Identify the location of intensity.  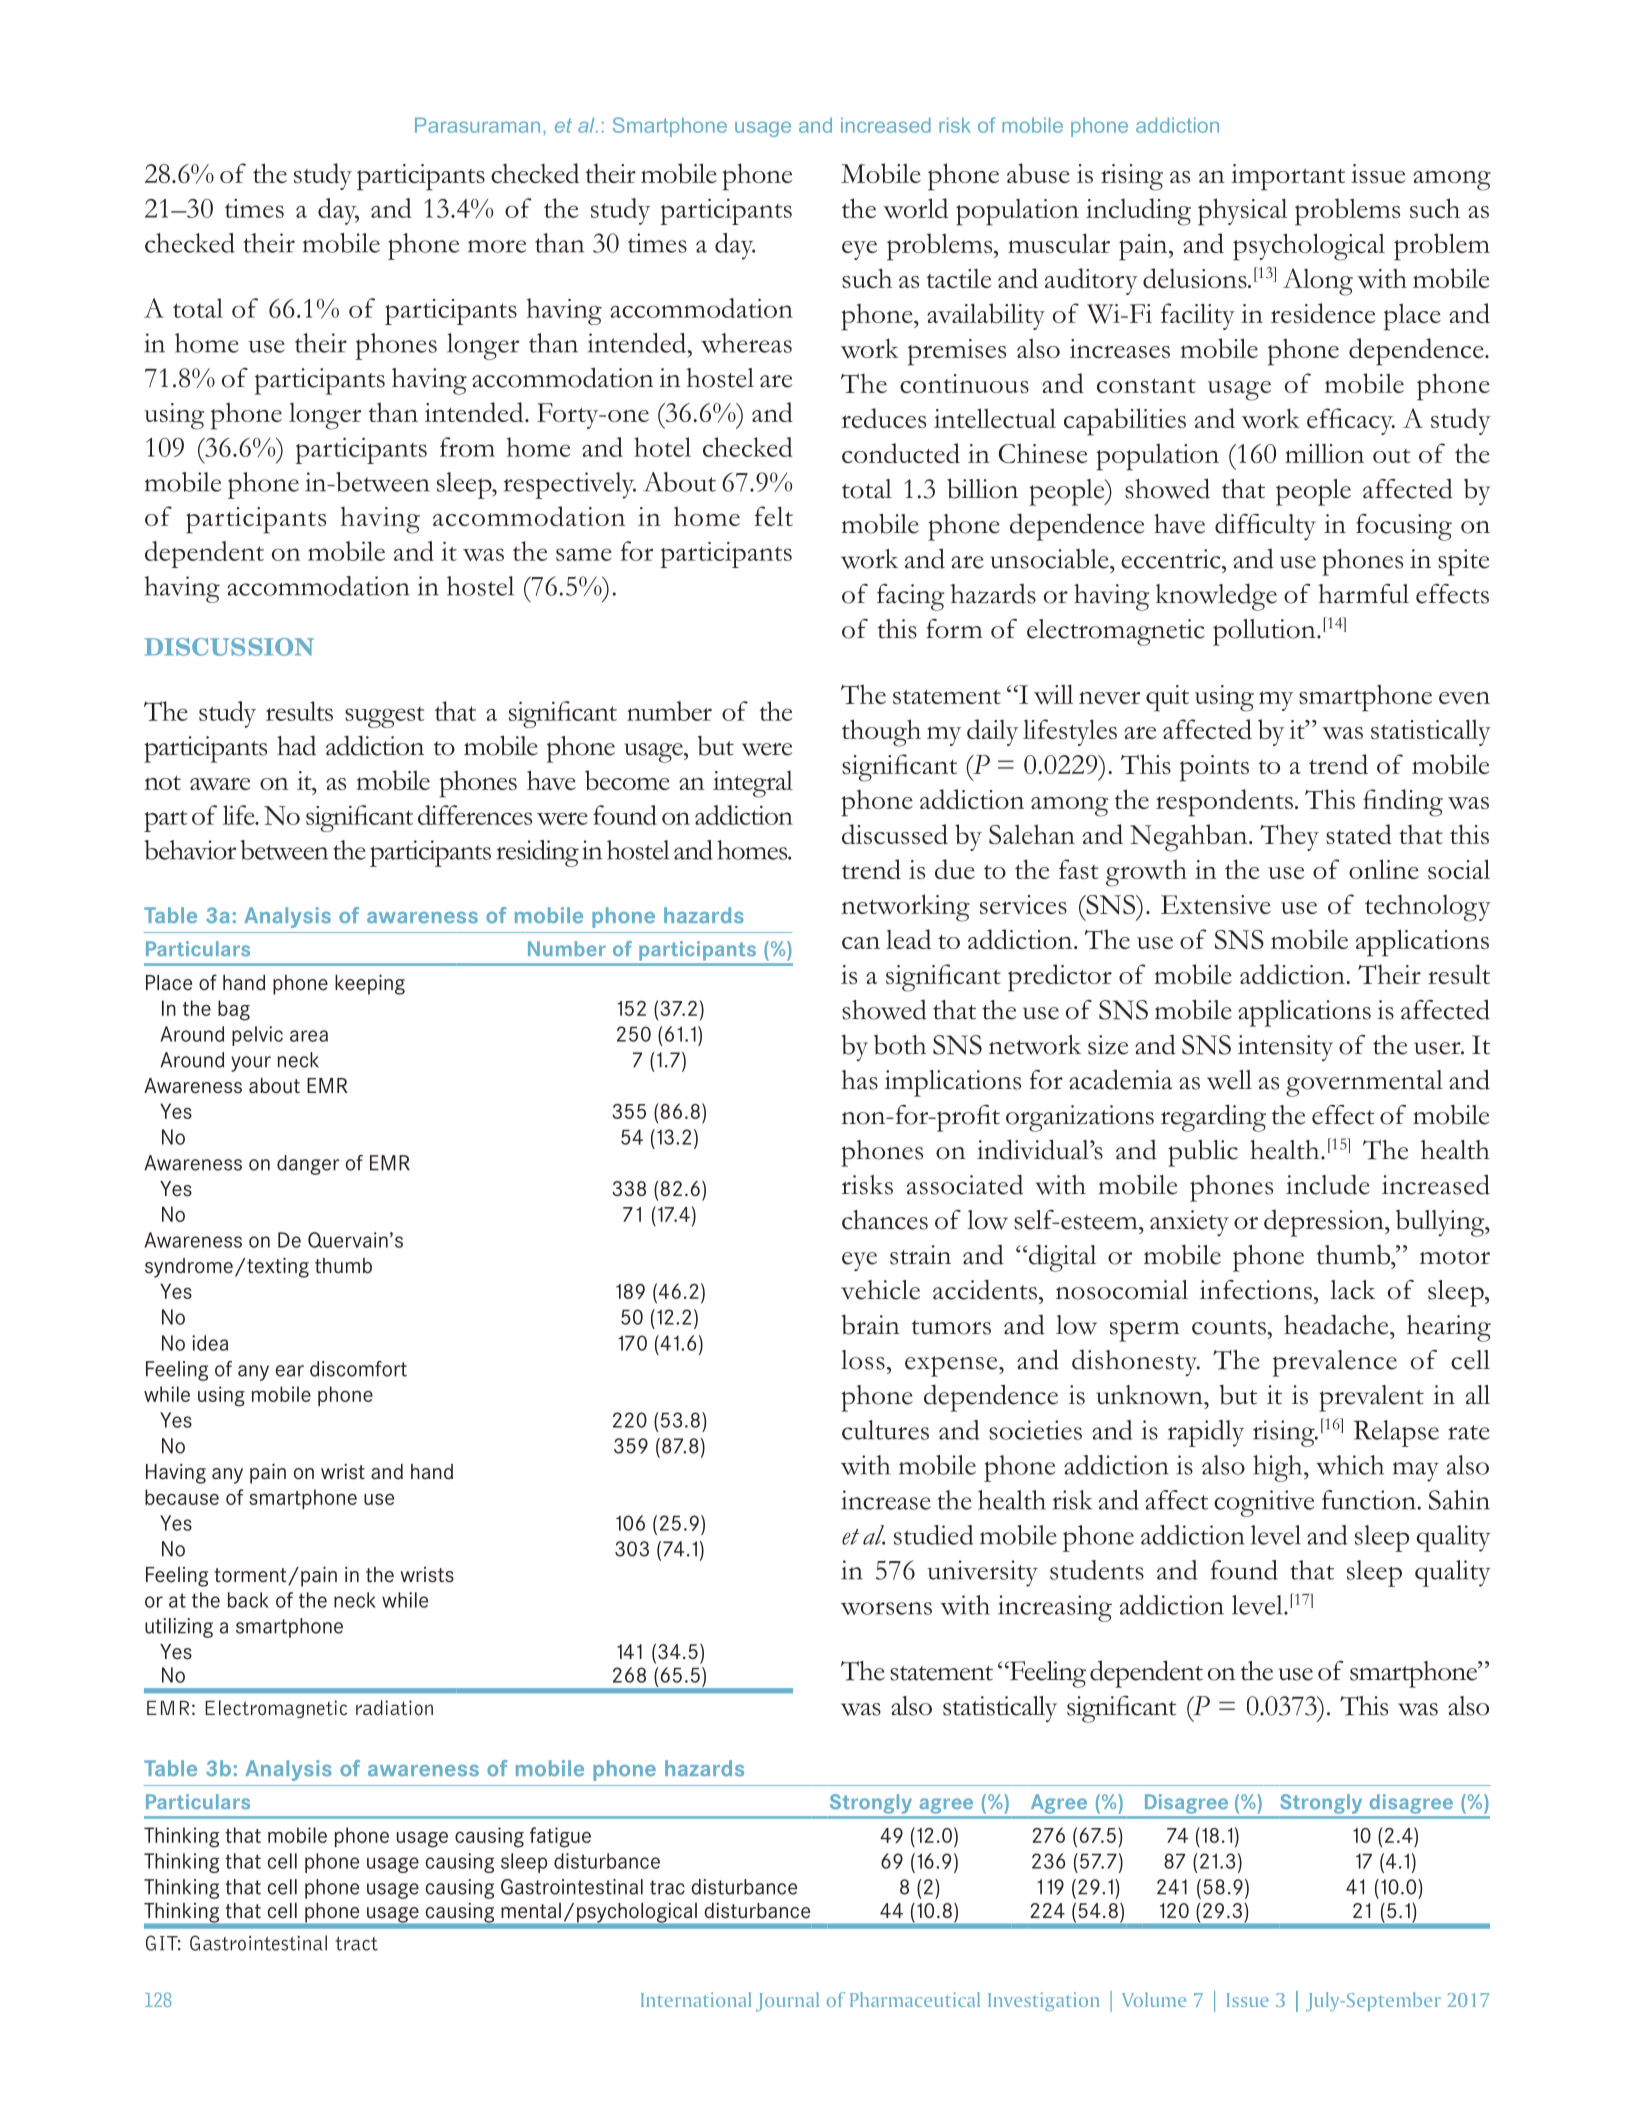
(1285, 1048).
